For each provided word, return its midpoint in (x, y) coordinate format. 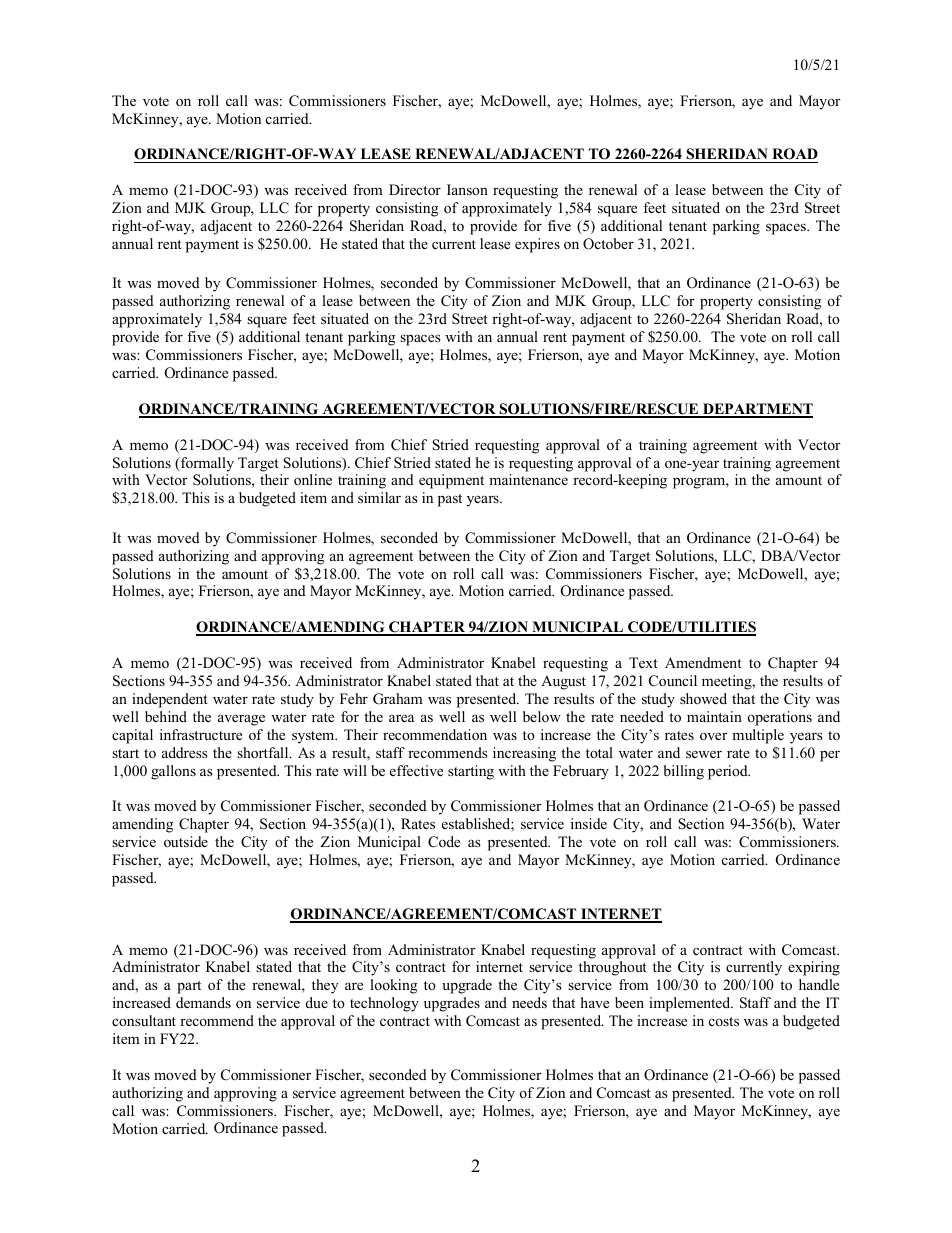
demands (203, 1002)
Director (415, 189)
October (608, 244)
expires (537, 245)
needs (529, 1002)
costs (724, 1021)
